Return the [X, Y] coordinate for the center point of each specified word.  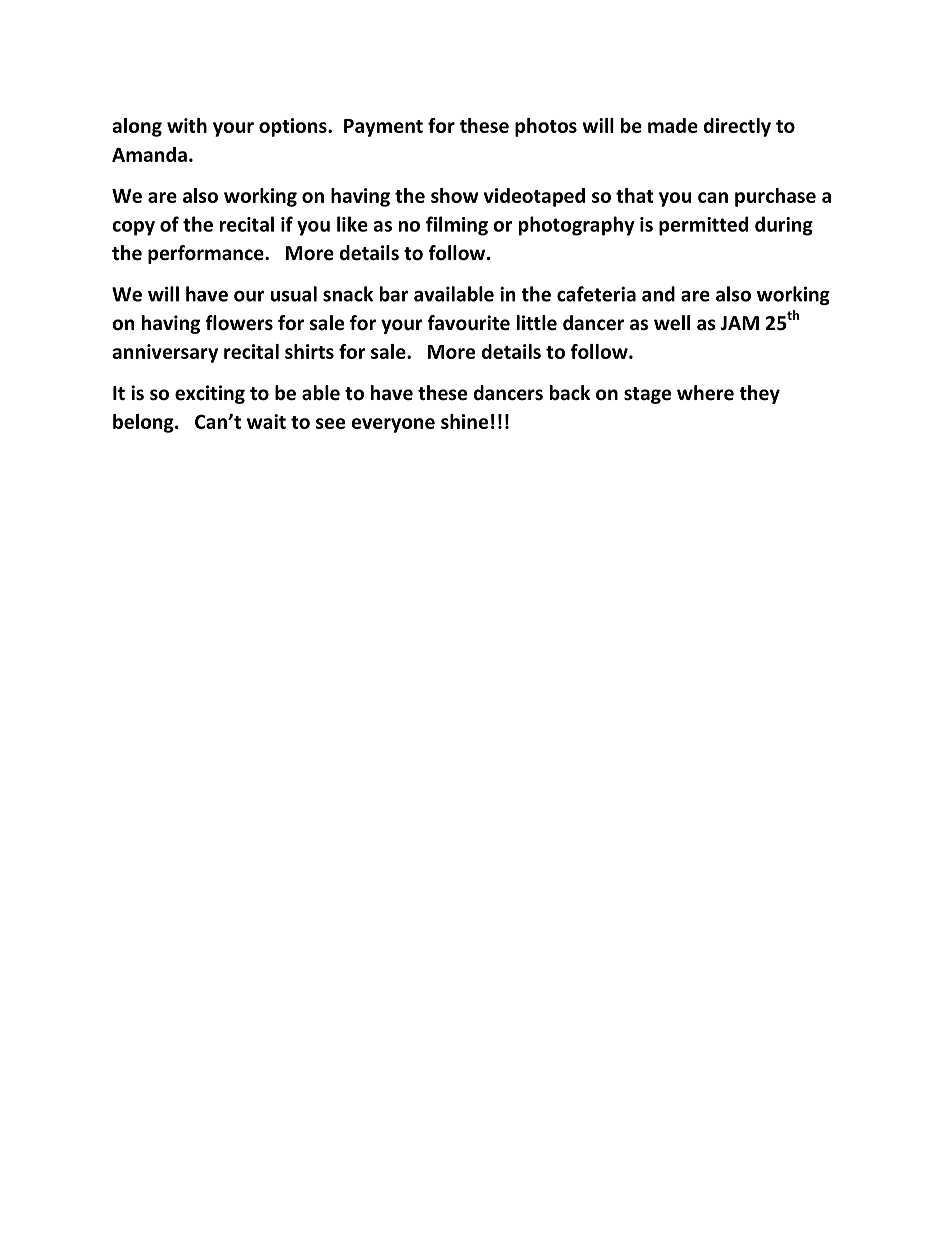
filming [457, 226]
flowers [239, 323]
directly [737, 127]
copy [133, 228]
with [187, 125]
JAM [739, 323]
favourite [468, 323]
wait [266, 421]
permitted [703, 226]
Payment [383, 128]
